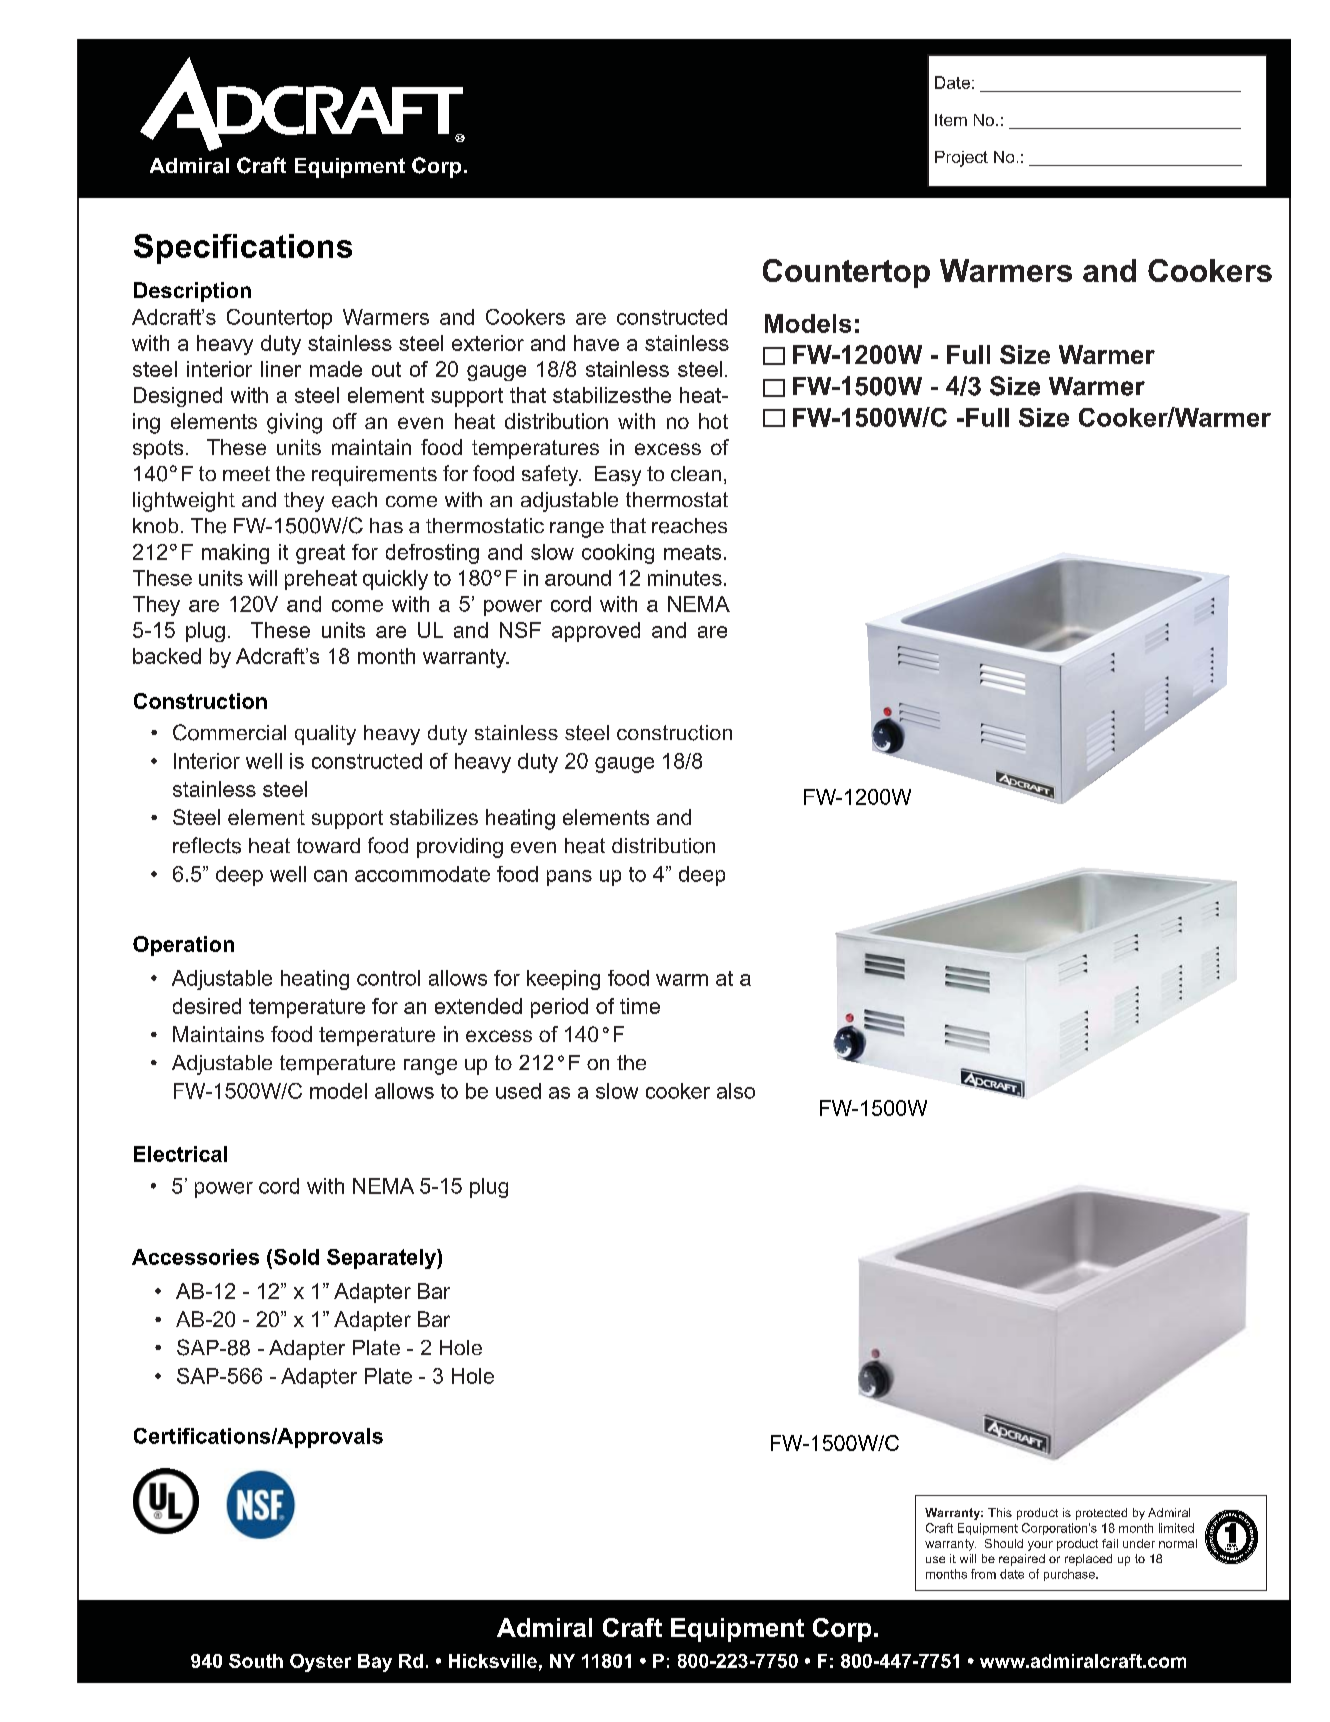  Describe the element at coordinates (736, 1091) in the image. I see `also` at that location.
